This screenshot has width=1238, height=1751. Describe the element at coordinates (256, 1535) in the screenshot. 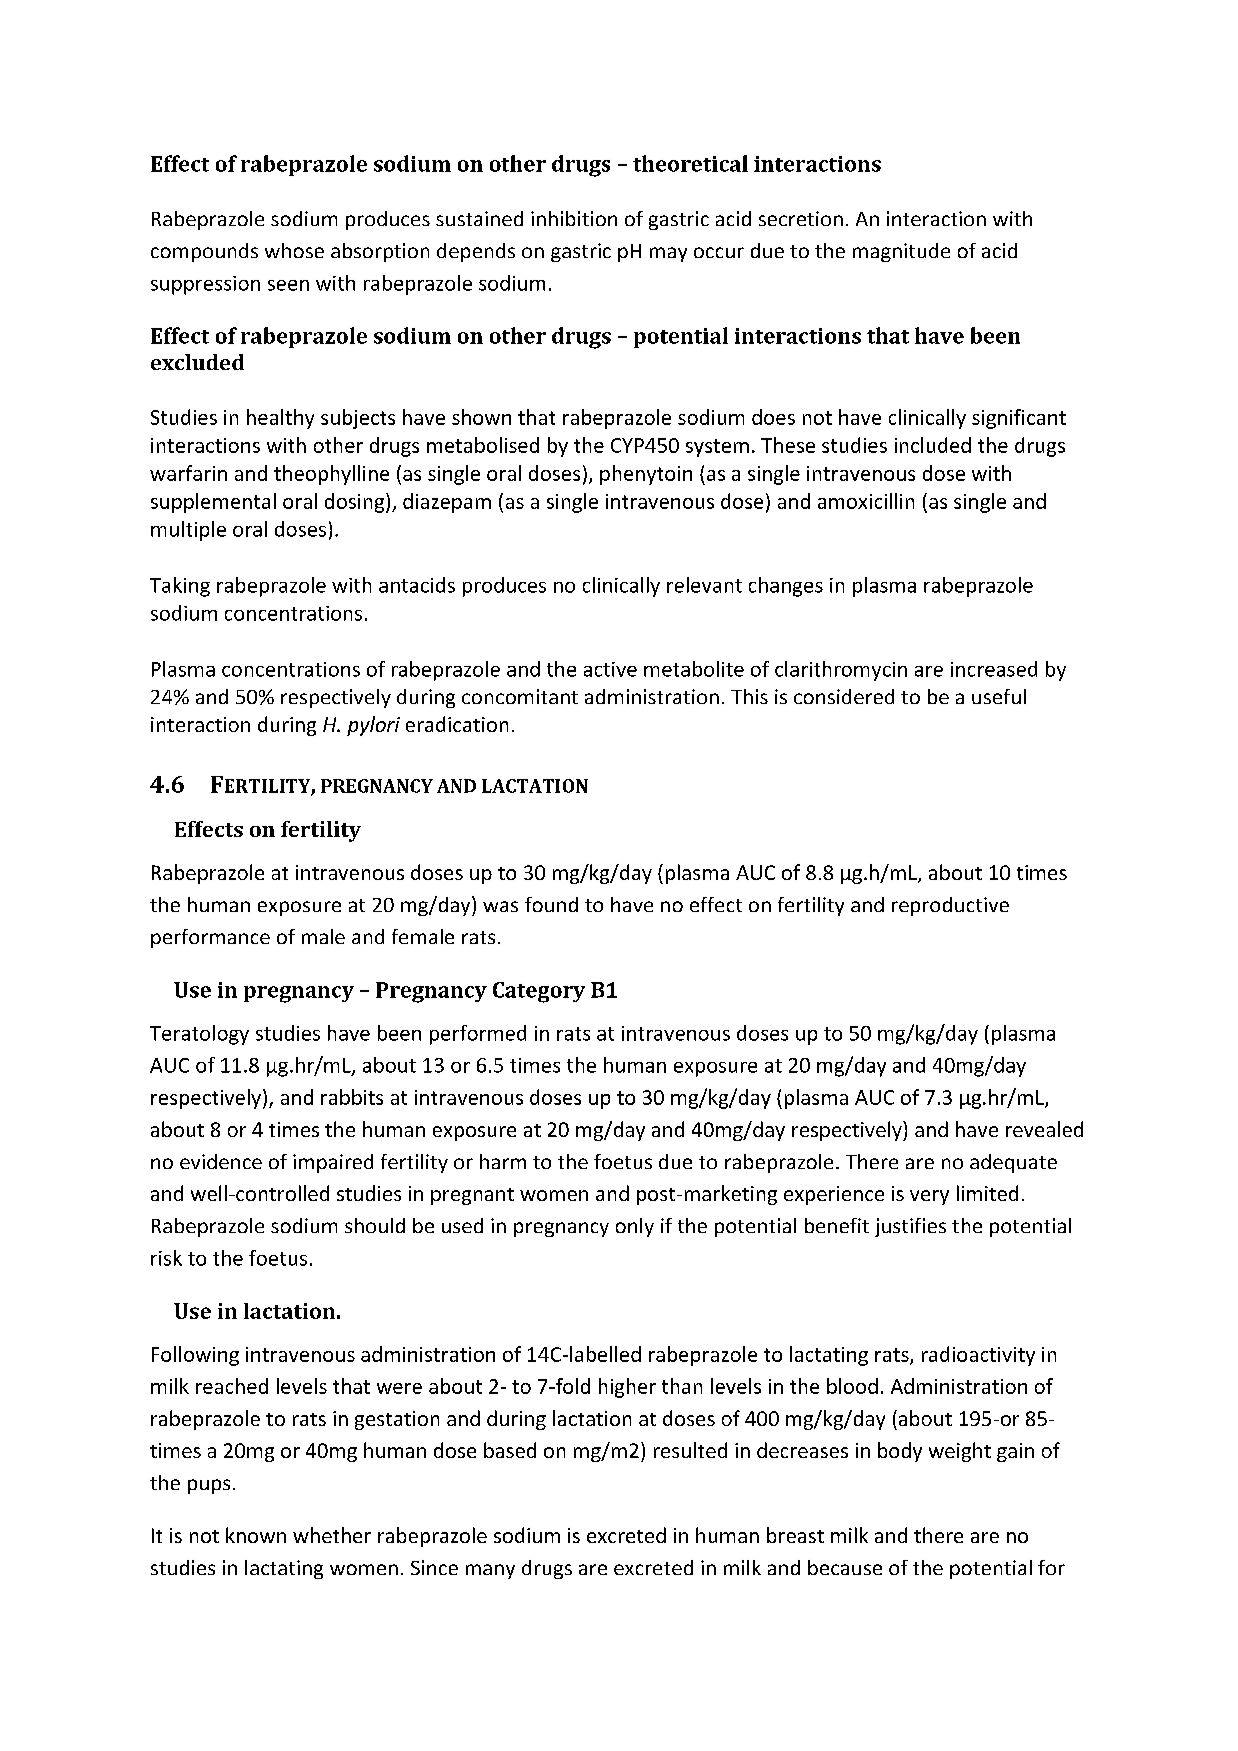

I see `known` at that location.
